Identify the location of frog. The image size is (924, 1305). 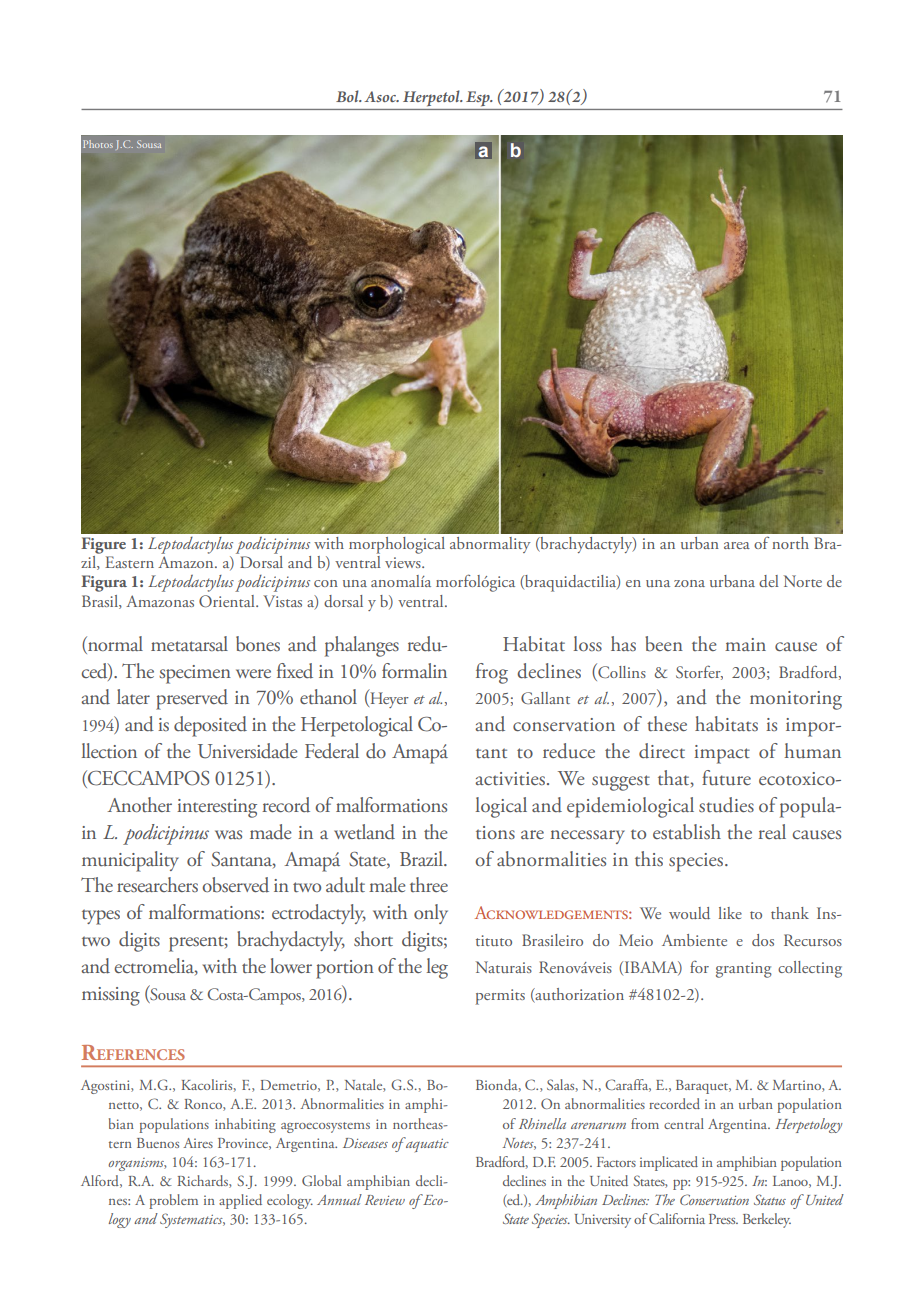
(492, 673).
